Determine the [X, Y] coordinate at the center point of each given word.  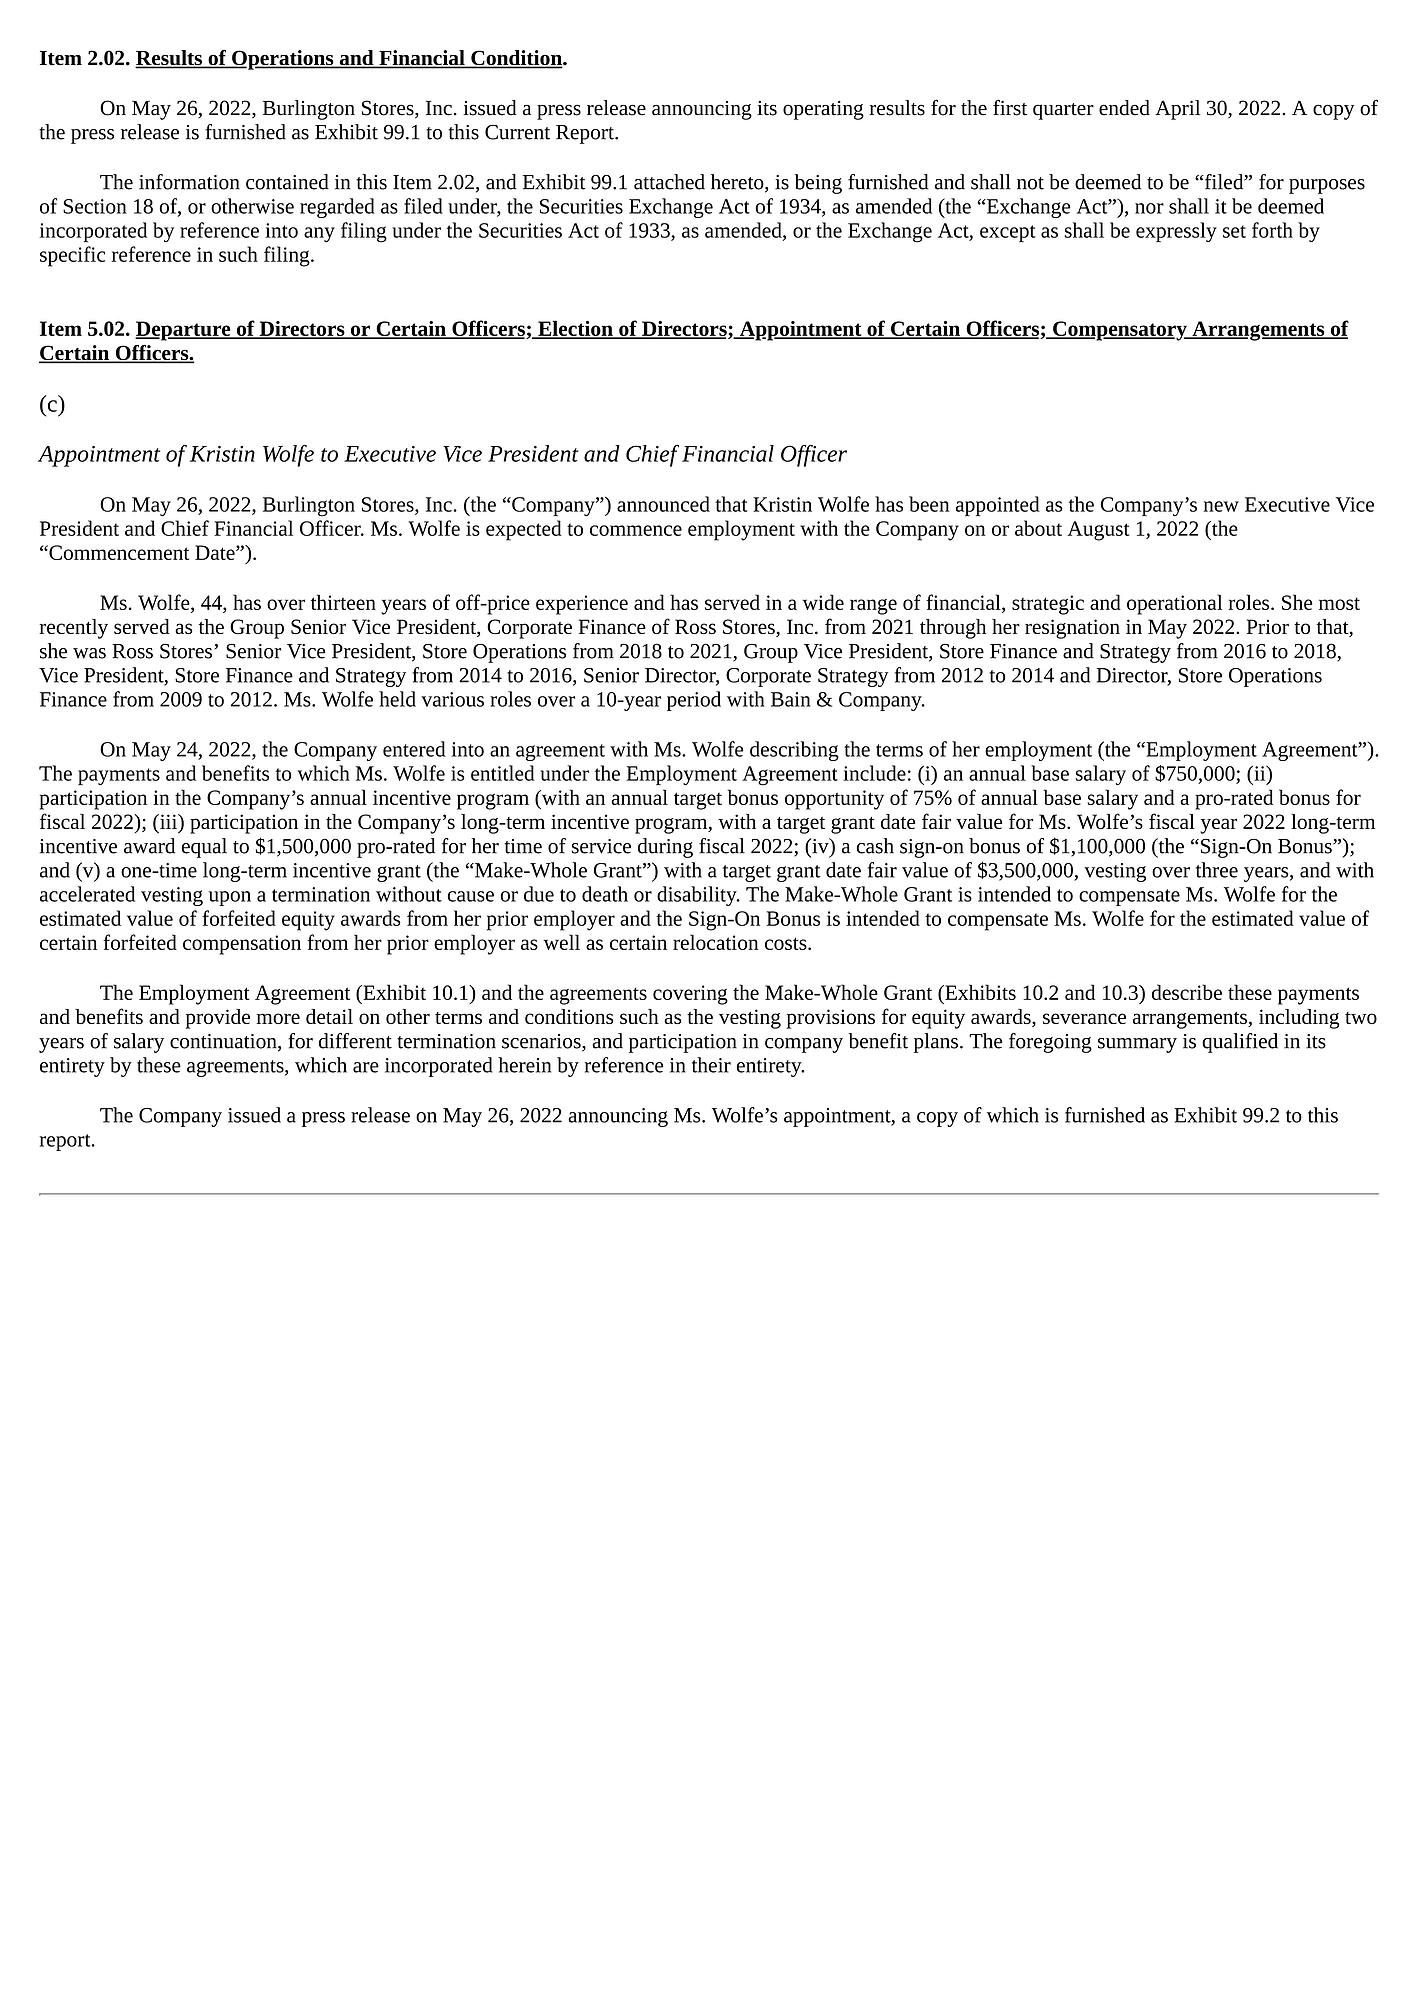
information [189, 182]
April [1177, 110]
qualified [1240, 1043]
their [711, 1065]
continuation [224, 1042]
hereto [738, 183]
